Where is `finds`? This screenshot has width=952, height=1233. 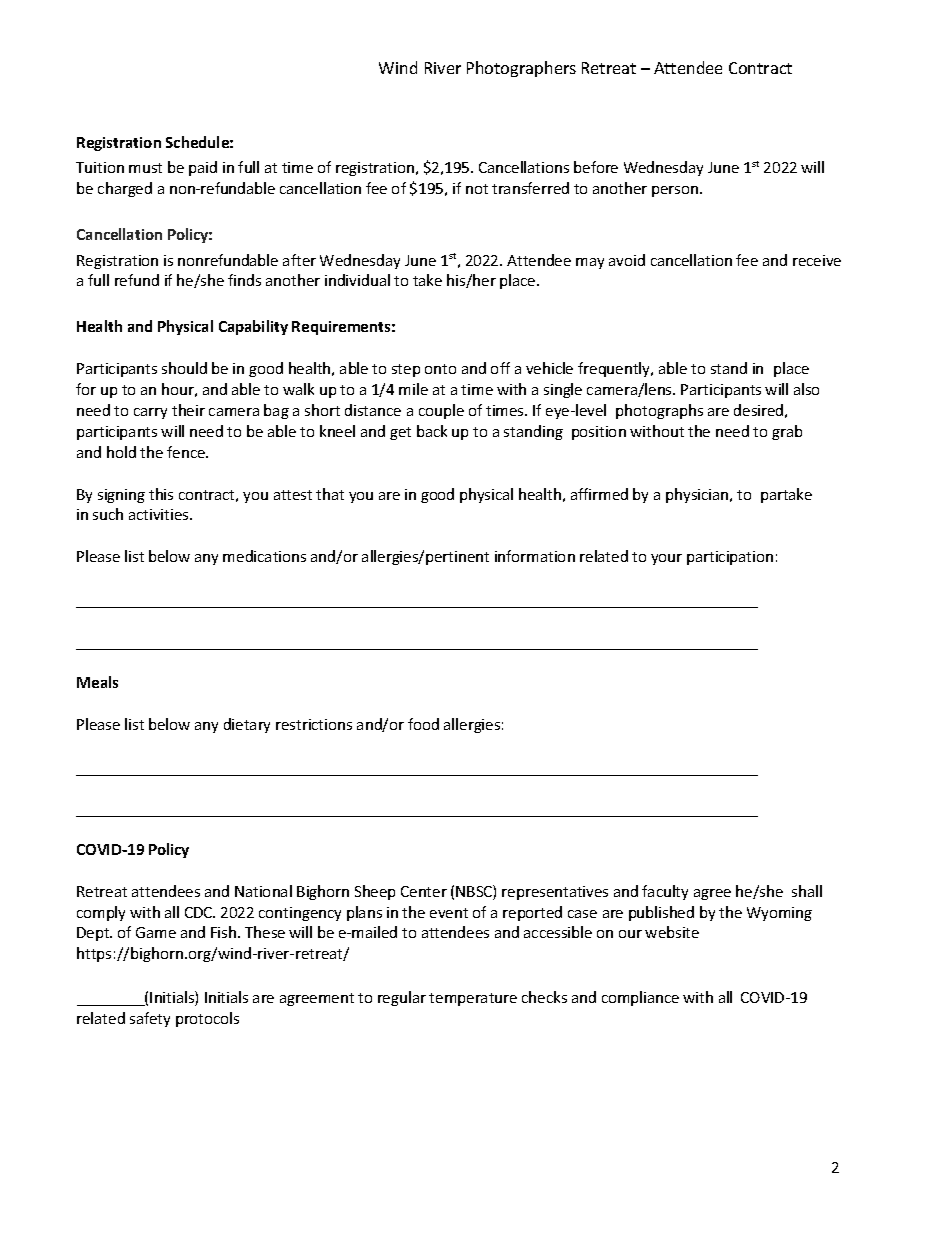 finds is located at coordinates (244, 280).
